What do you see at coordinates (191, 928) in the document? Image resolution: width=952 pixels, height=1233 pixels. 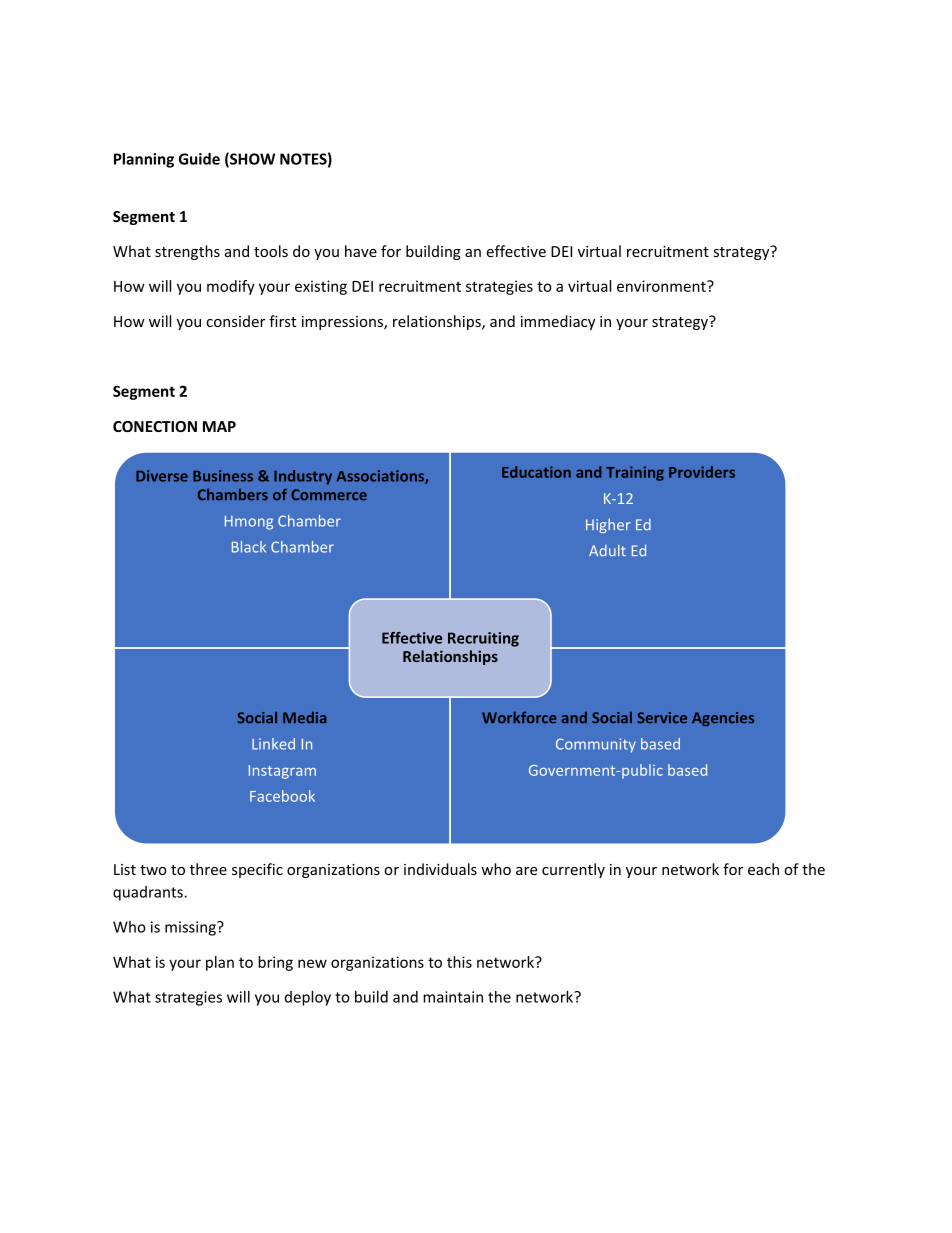 I see `missing` at bounding box center [191, 928].
